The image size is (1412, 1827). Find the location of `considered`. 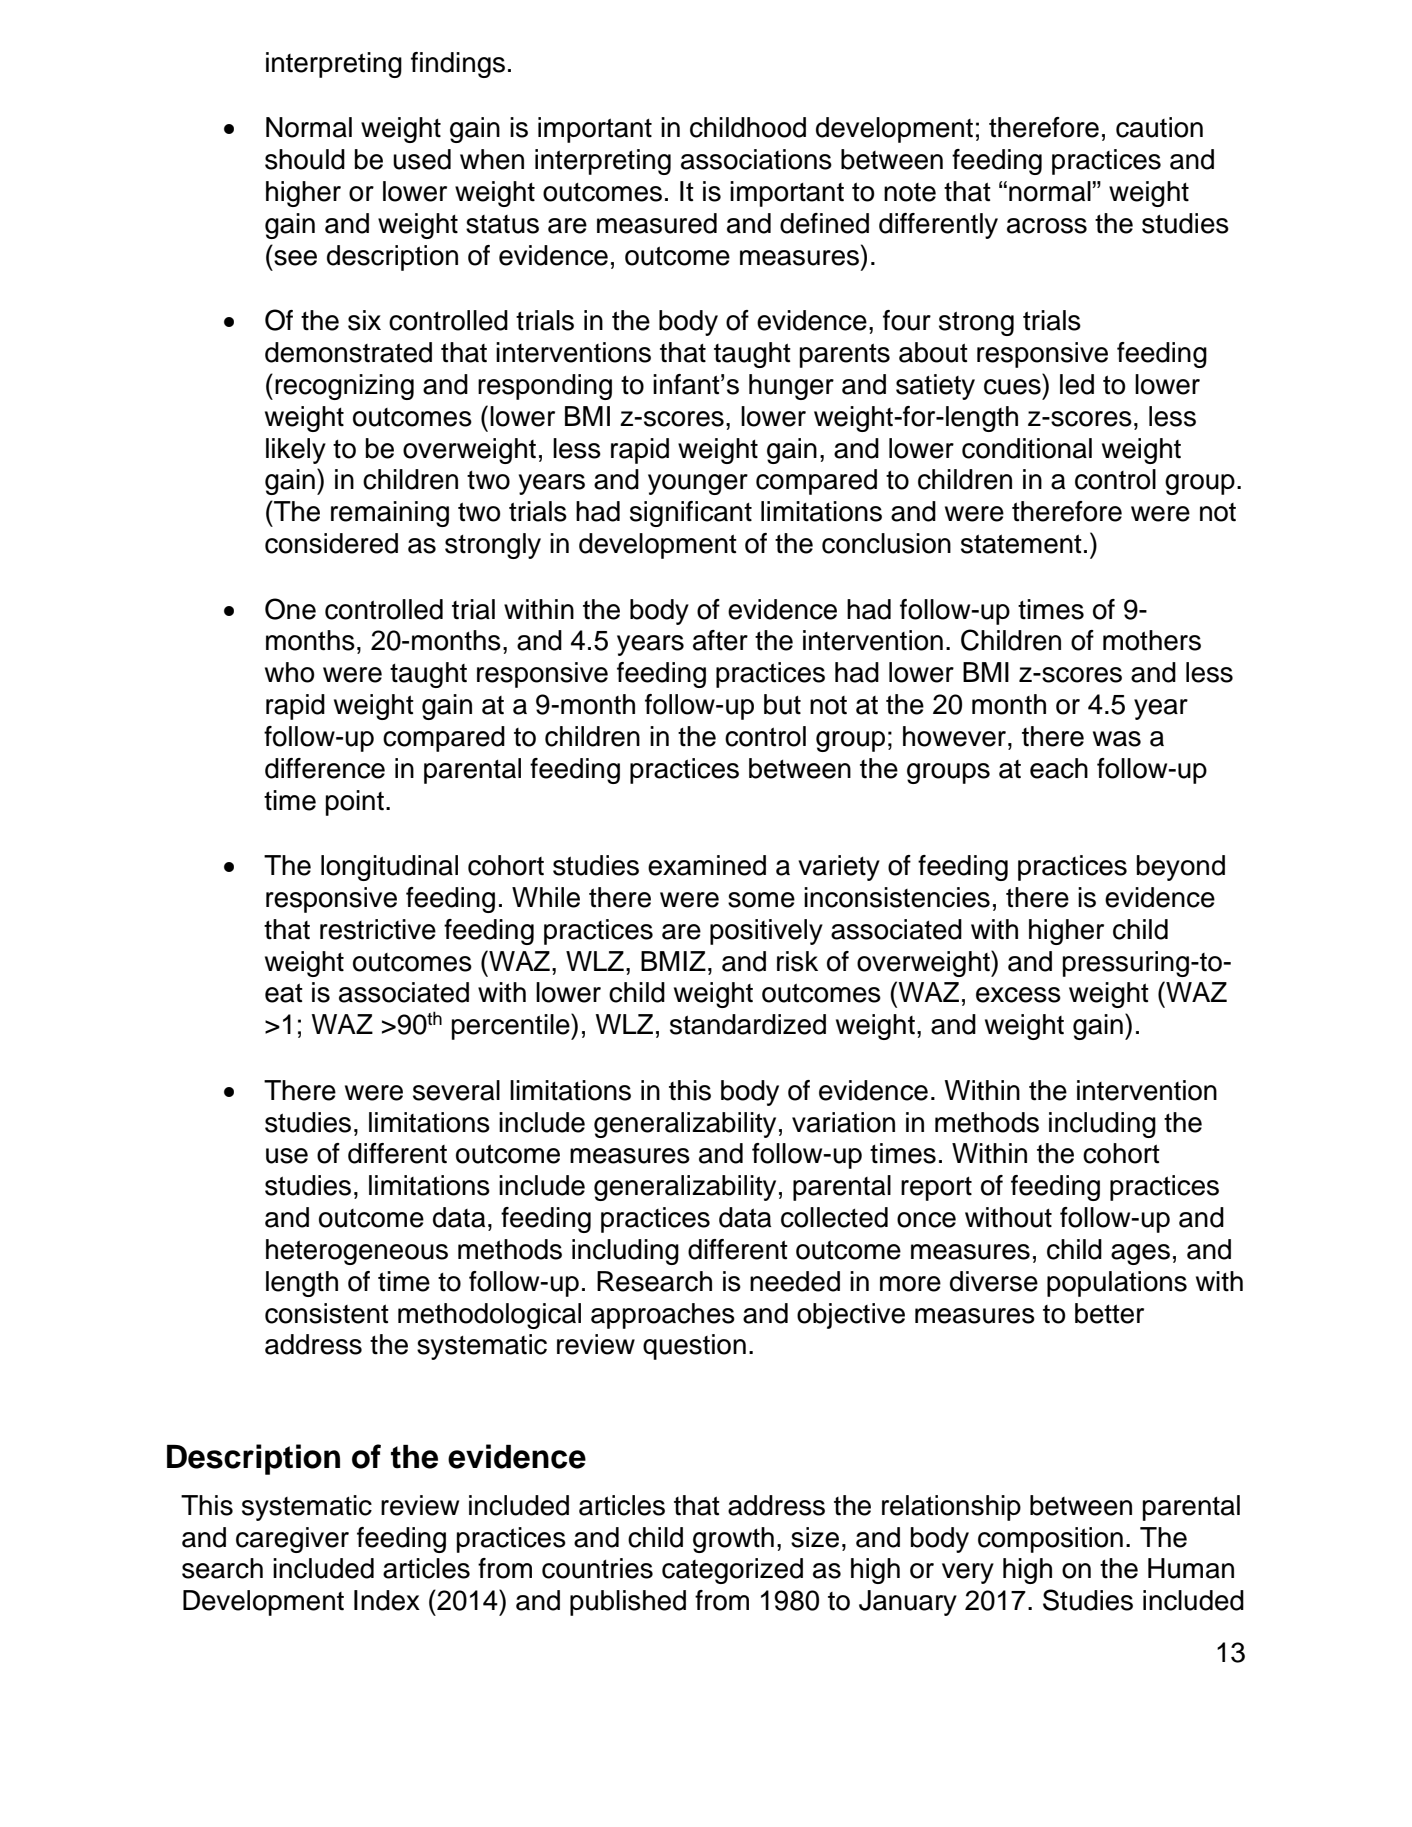

considered is located at coordinates (331, 543).
